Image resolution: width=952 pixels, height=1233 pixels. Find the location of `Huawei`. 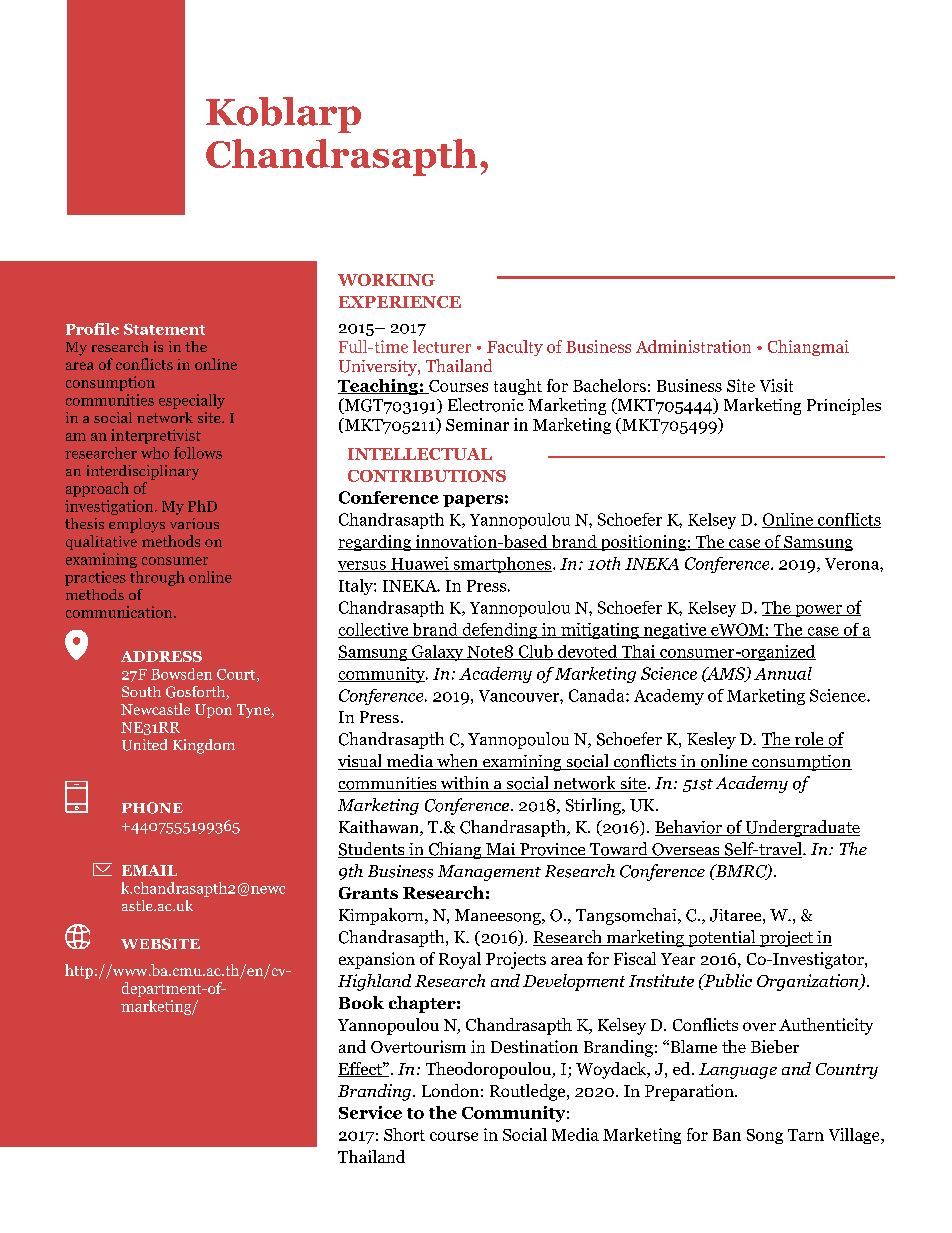

Huawei is located at coordinates (420, 564).
